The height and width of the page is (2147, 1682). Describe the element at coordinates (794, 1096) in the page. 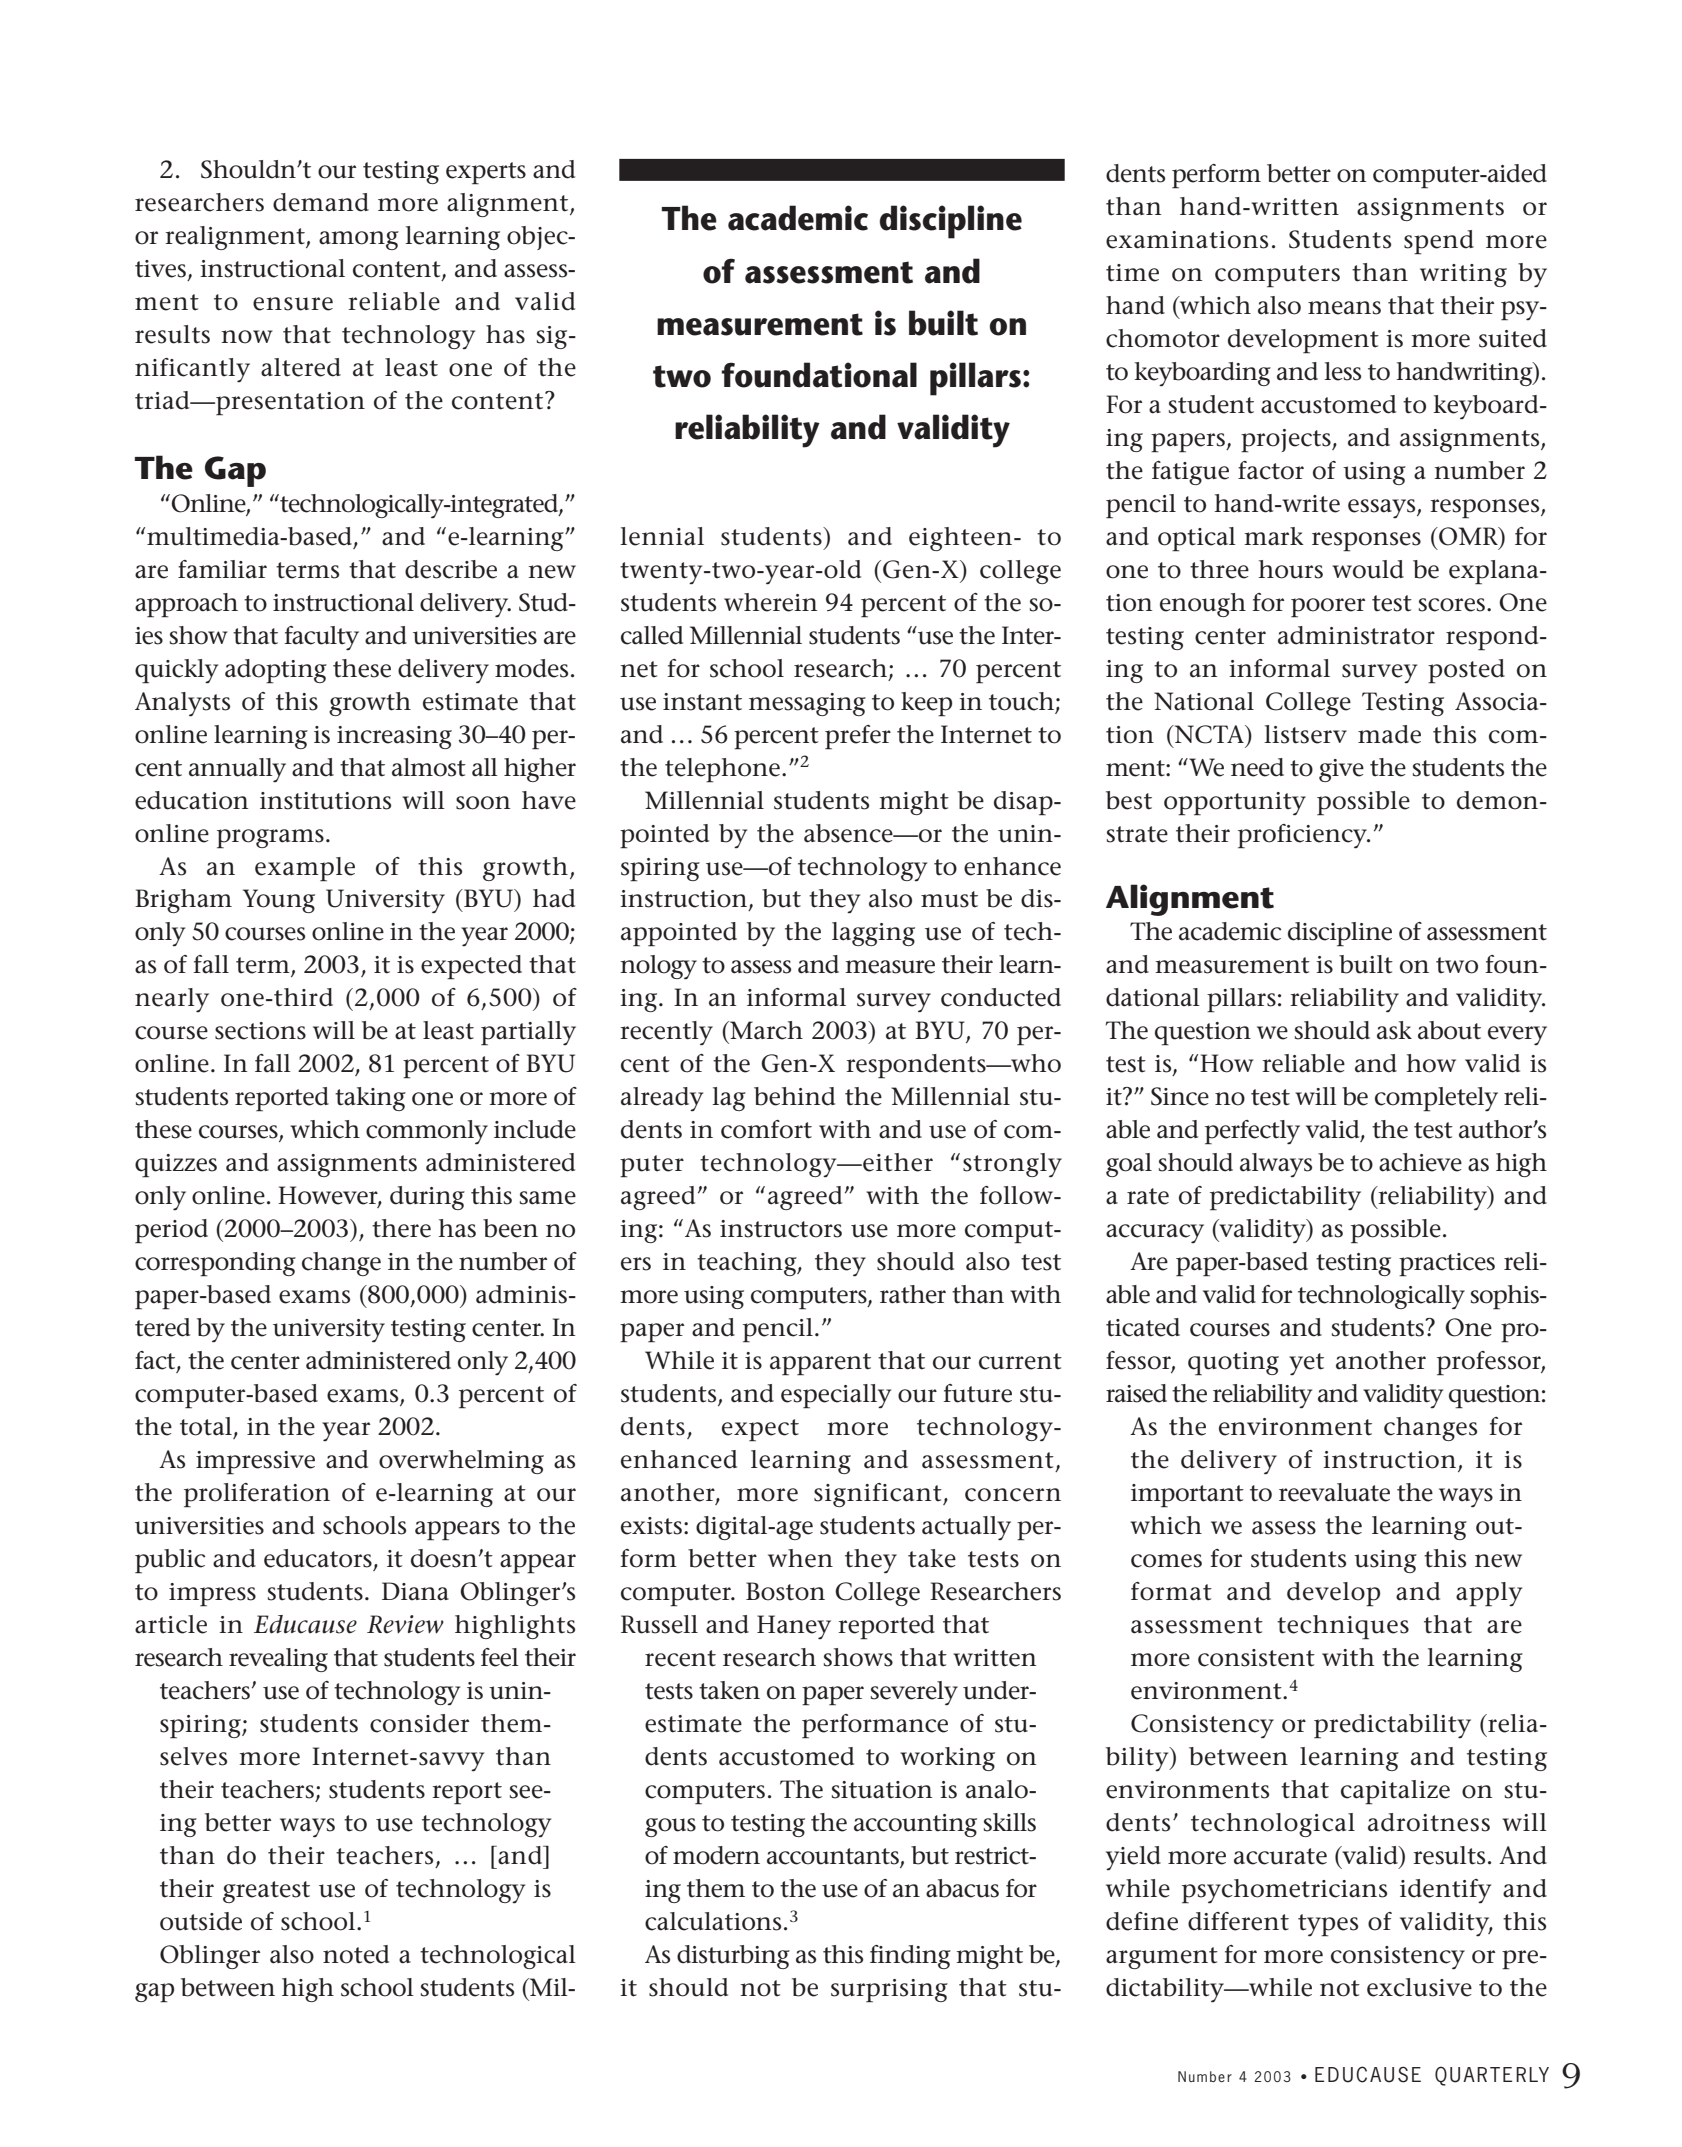

I see `behind` at that location.
